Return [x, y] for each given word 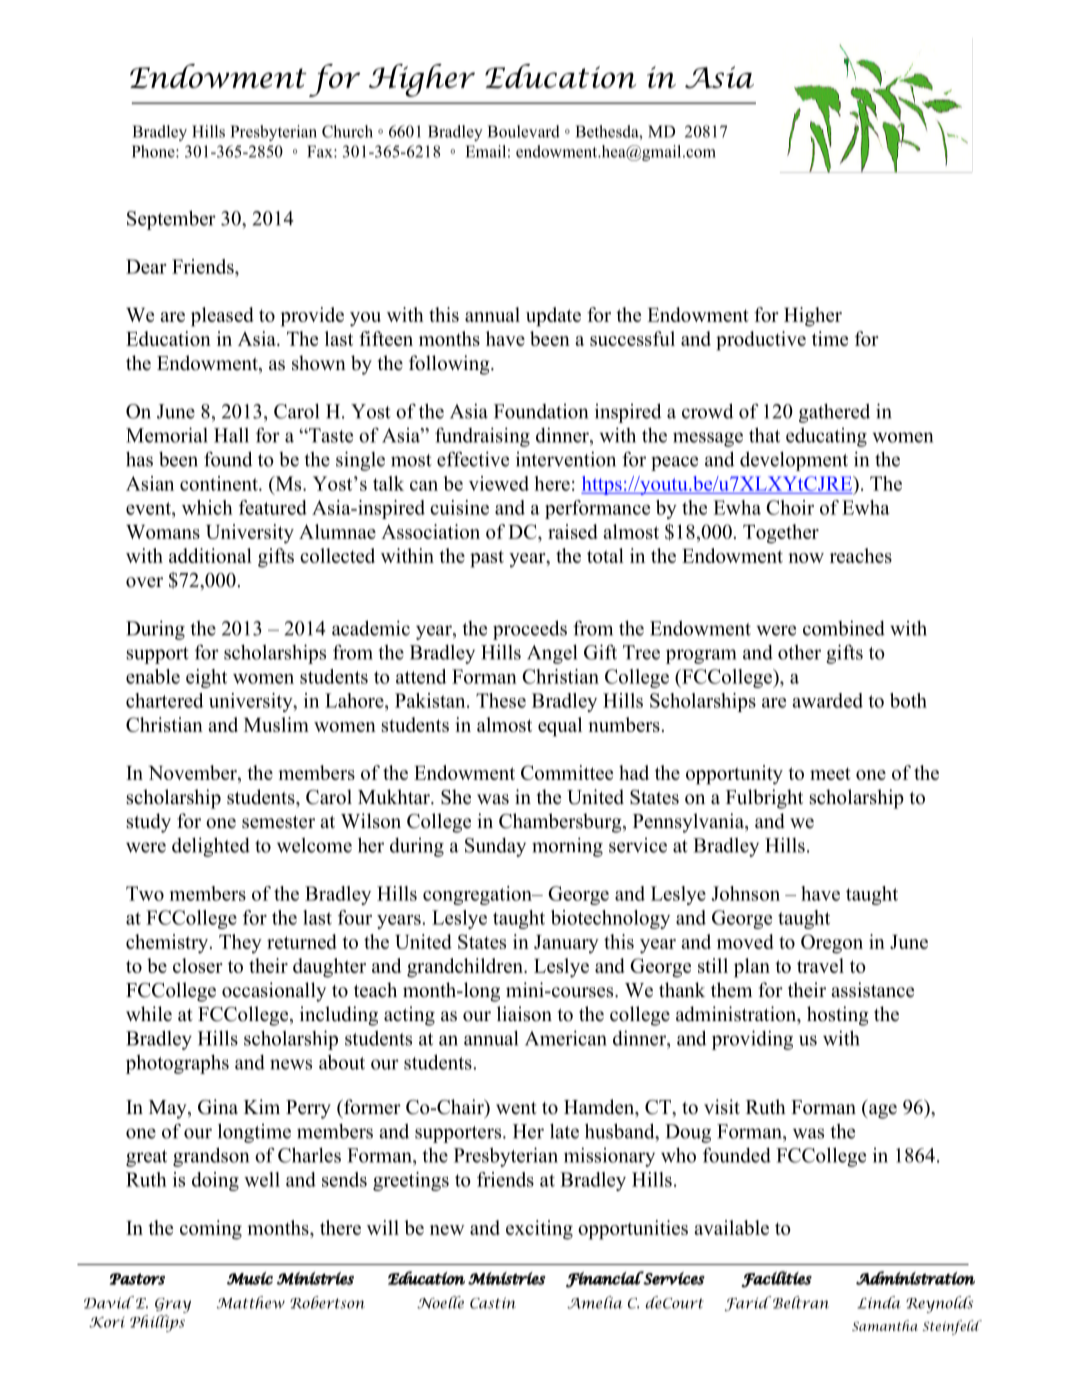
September [171, 220]
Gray [173, 1305]
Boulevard [523, 131]
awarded [827, 700]
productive [761, 341]
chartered [165, 700]
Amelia [595, 1302]
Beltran [801, 1302]
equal [560, 727]
